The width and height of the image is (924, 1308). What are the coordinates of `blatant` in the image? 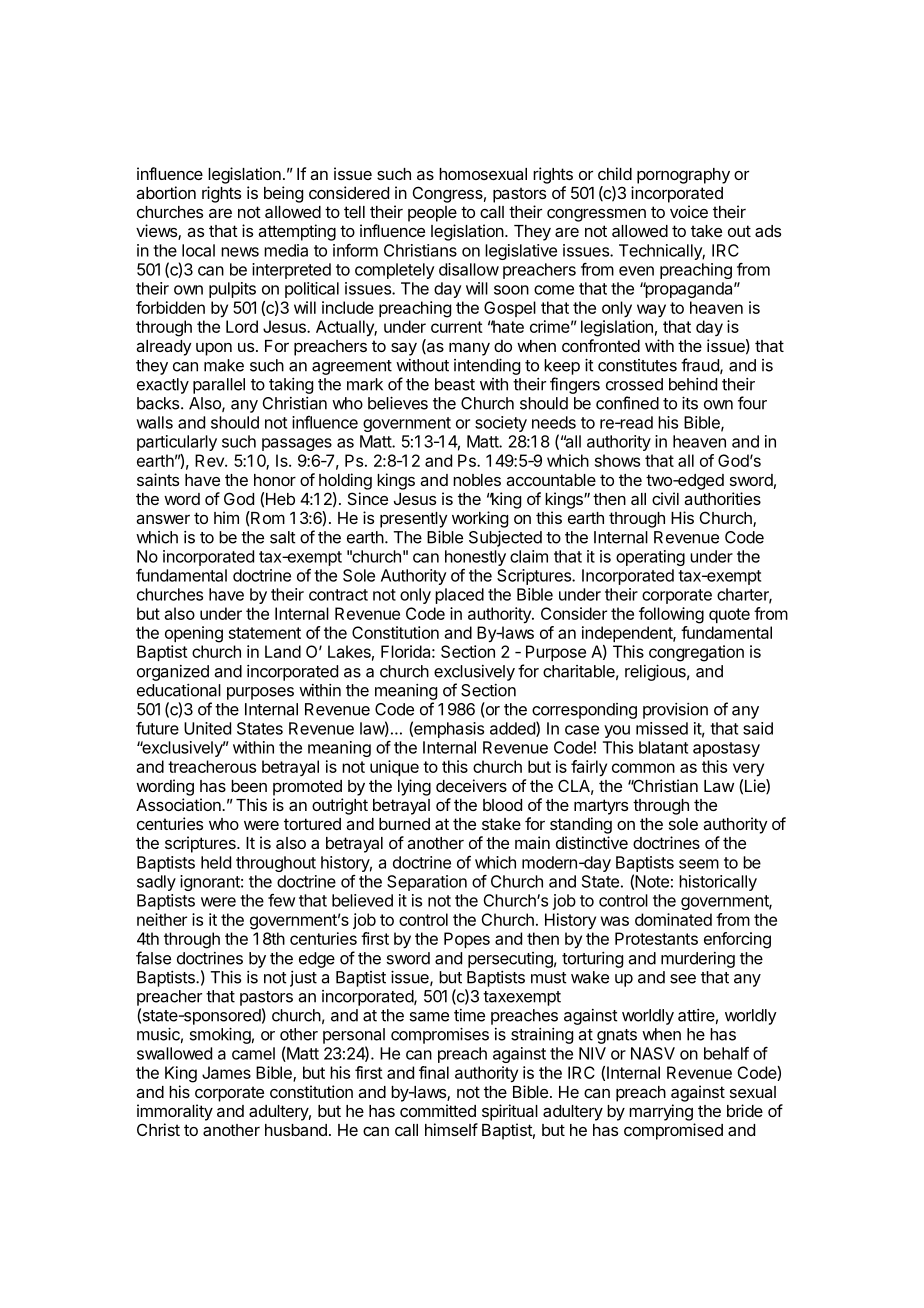 It's located at (663, 747).
